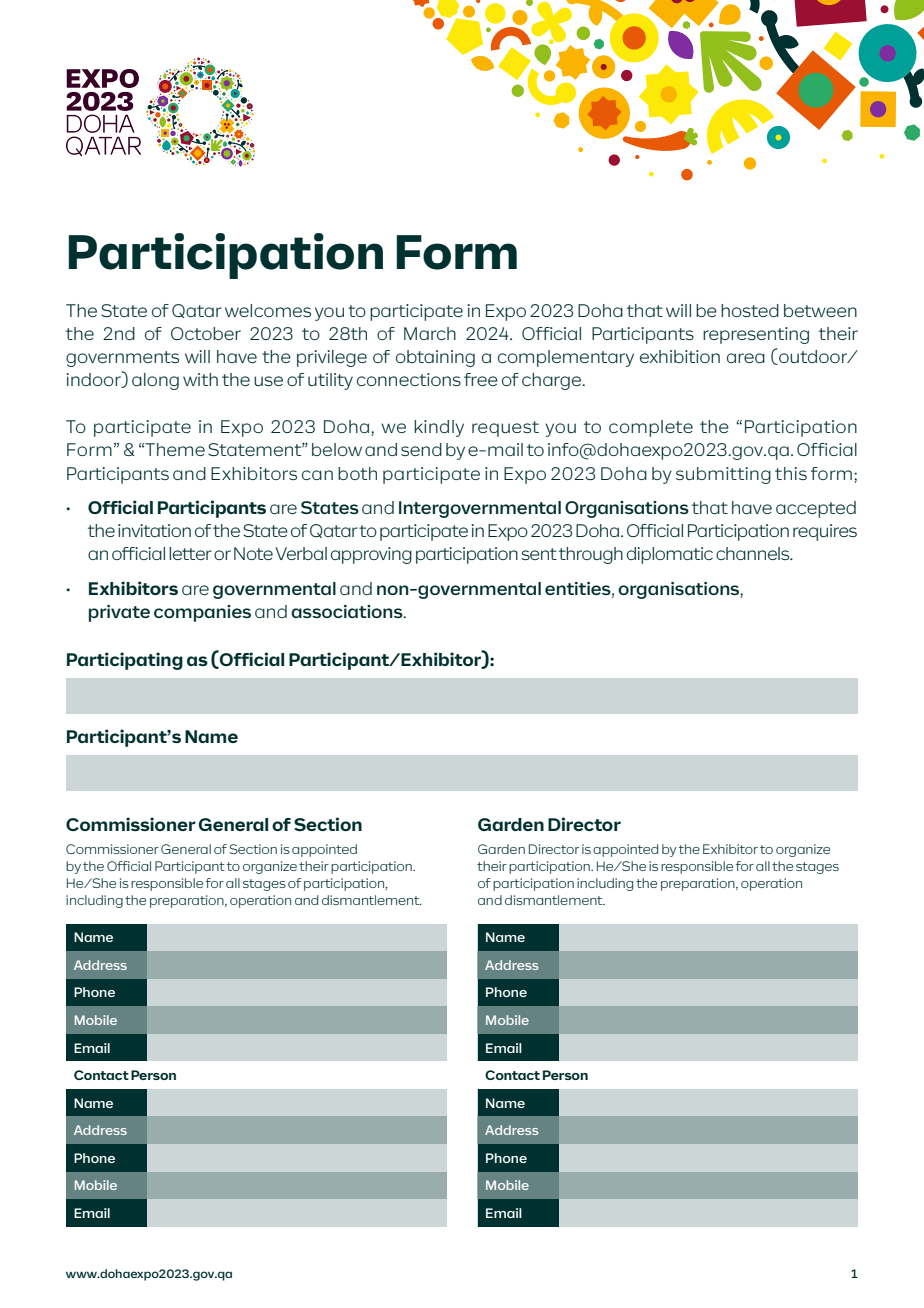 This document has height=1308, width=924. I want to click on Participating, so click(125, 661).
